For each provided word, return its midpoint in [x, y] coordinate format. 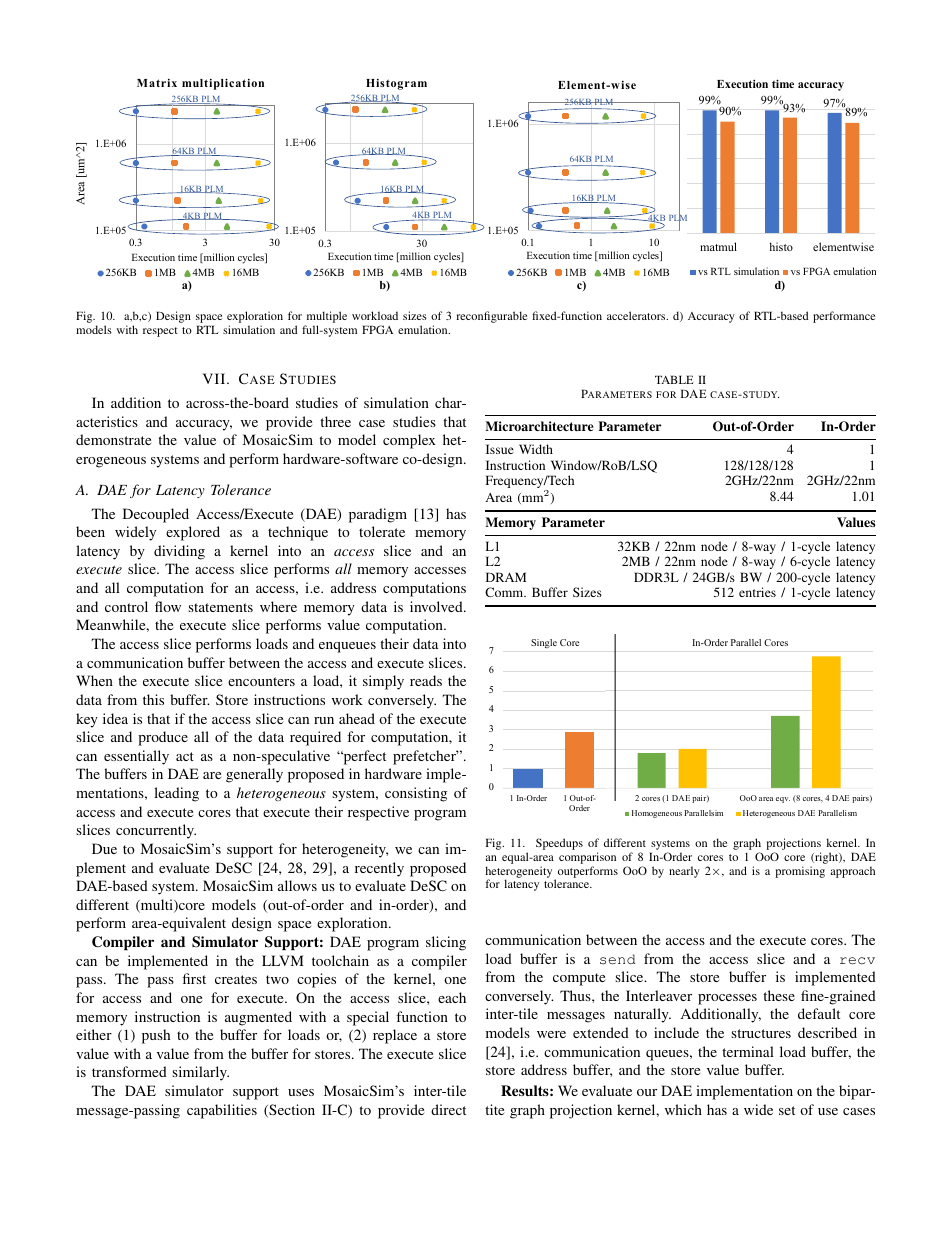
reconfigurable [491, 317]
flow [168, 606]
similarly [200, 1073]
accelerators [637, 315]
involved [437, 606]
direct [448, 1109]
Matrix [157, 83]
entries [757, 592]
